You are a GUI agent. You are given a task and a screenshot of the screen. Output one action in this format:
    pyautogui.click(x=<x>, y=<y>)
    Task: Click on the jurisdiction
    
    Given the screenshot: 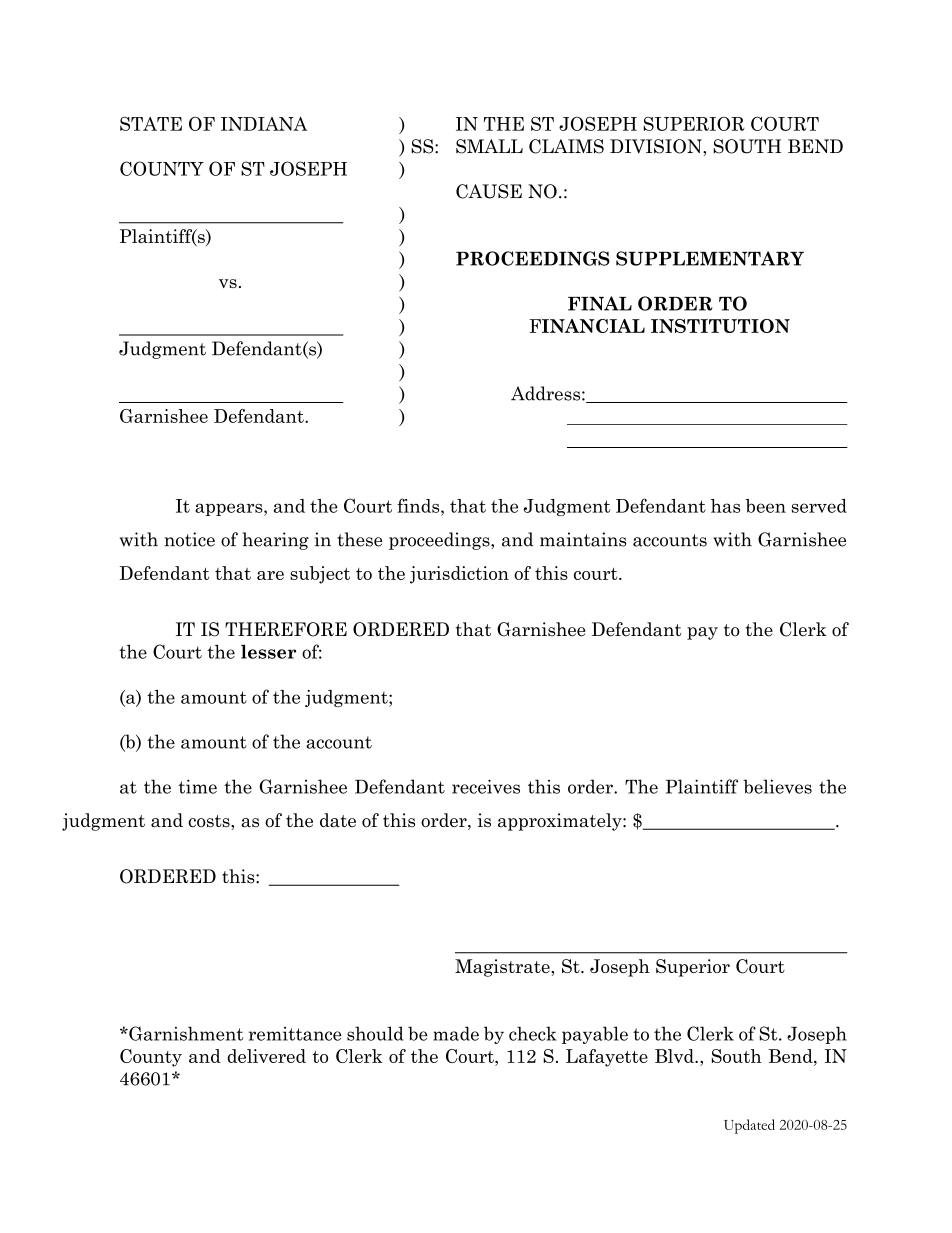 What is the action you would take?
    pyautogui.click(x=459, y=575)
